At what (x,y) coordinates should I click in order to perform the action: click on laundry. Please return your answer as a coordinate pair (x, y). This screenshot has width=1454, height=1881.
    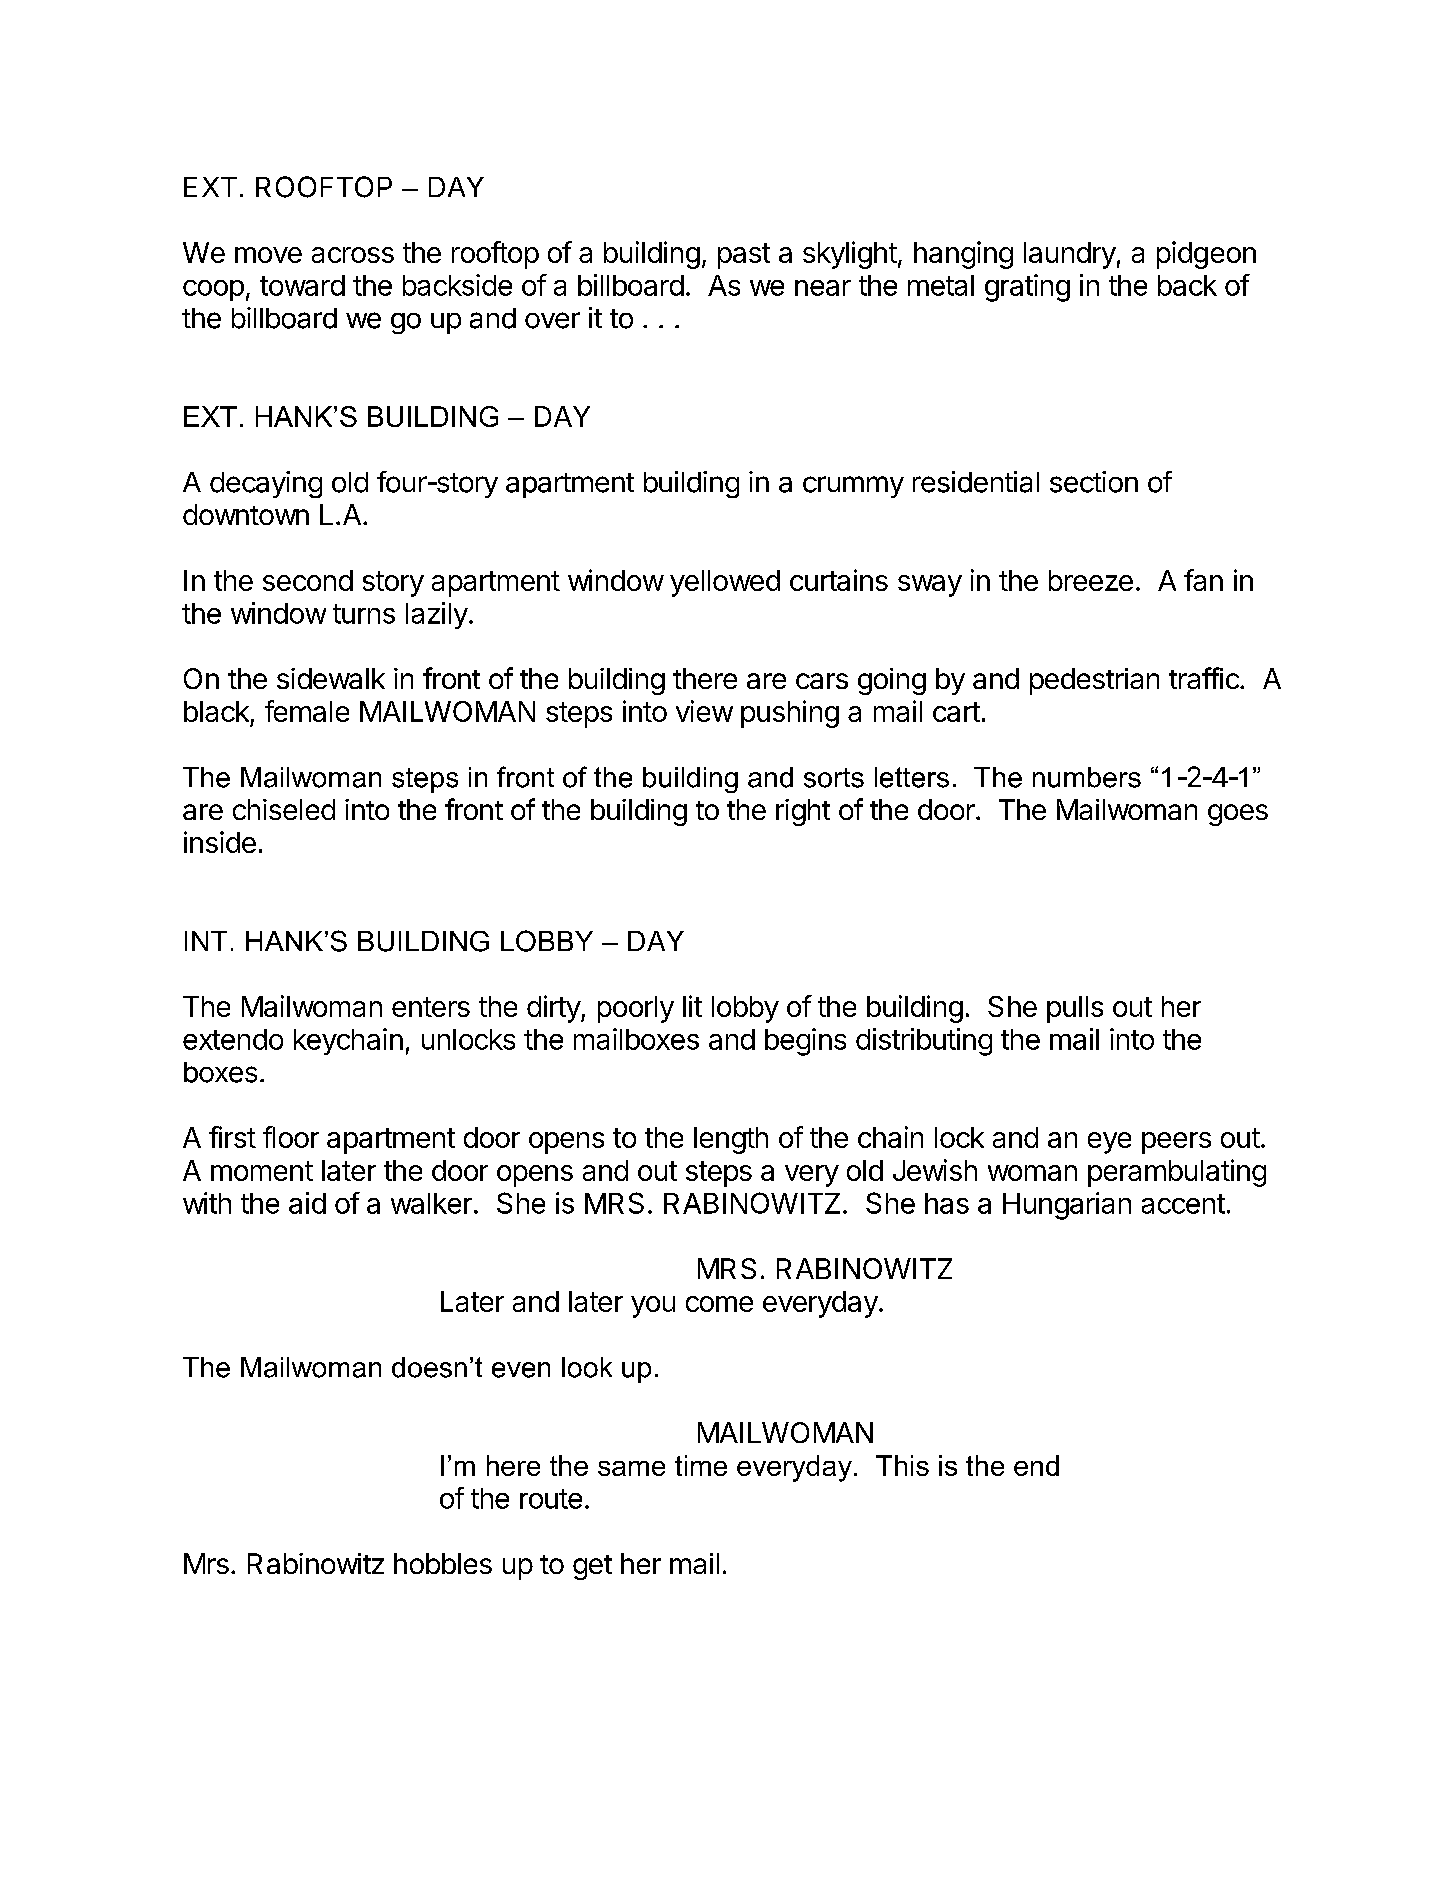
    Looking at the image, I should click on (1070, 255).
